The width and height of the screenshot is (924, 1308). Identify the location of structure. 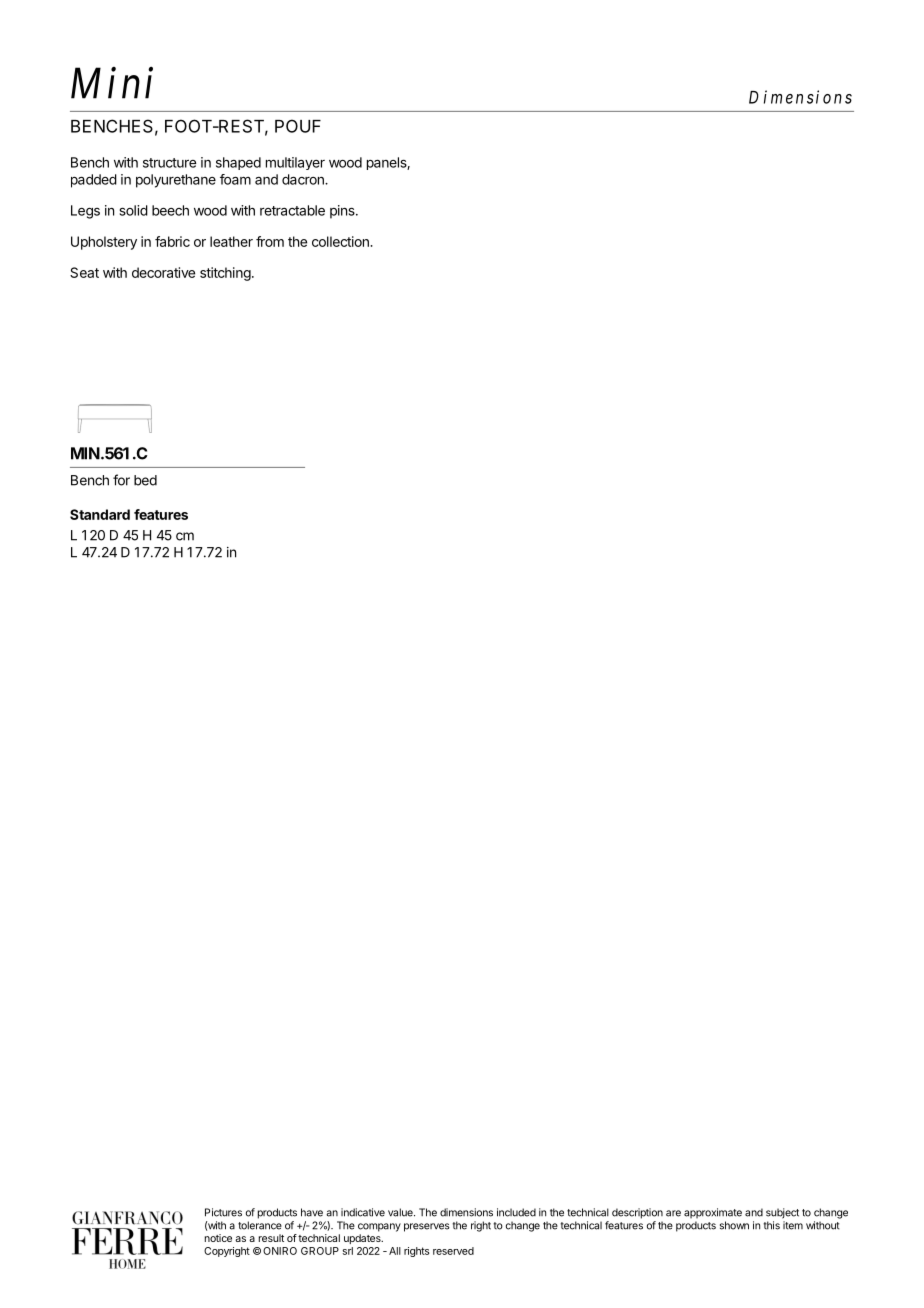
(169, 163).
